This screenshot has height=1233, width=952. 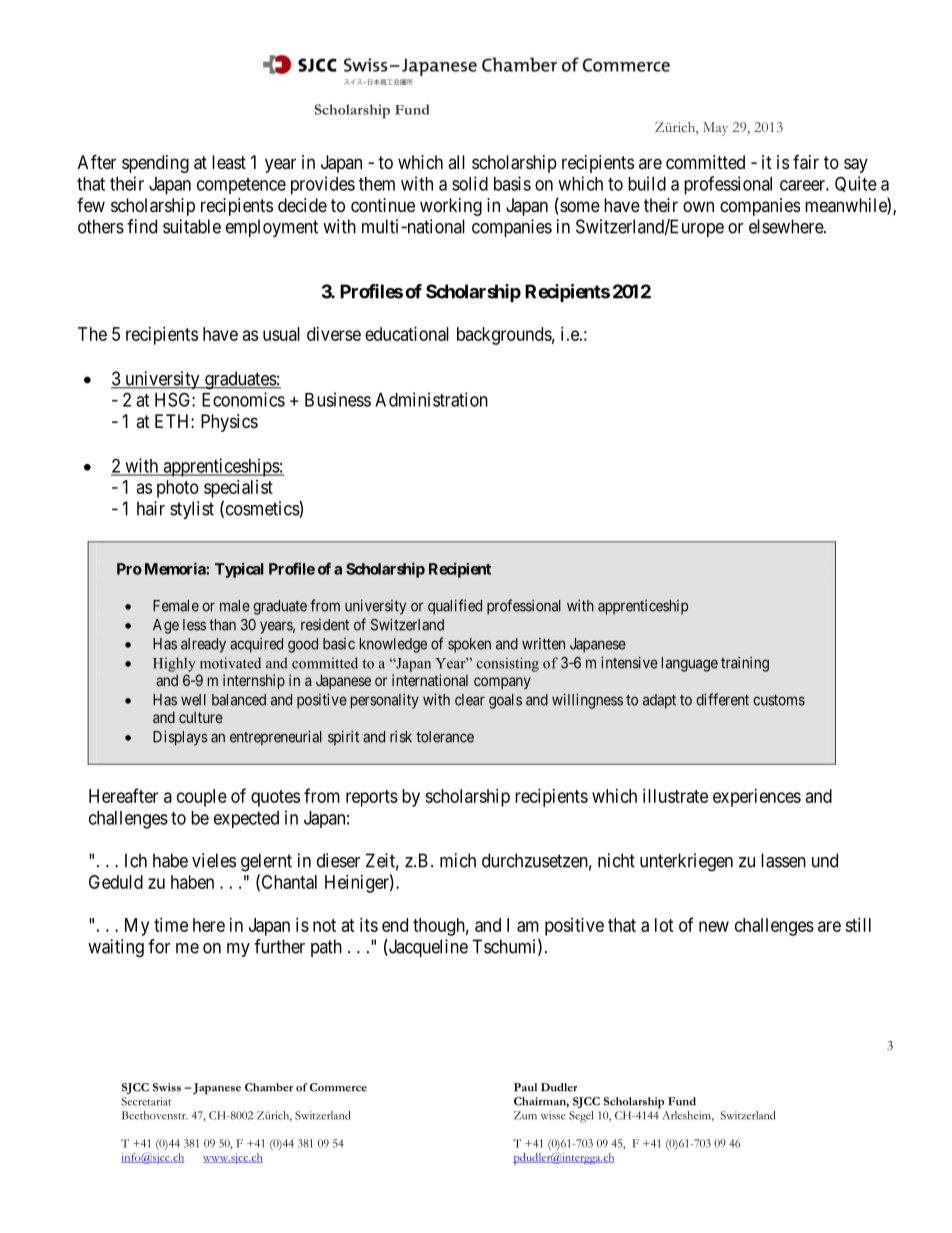 I want to click on training, so click(x=745, y=664).
